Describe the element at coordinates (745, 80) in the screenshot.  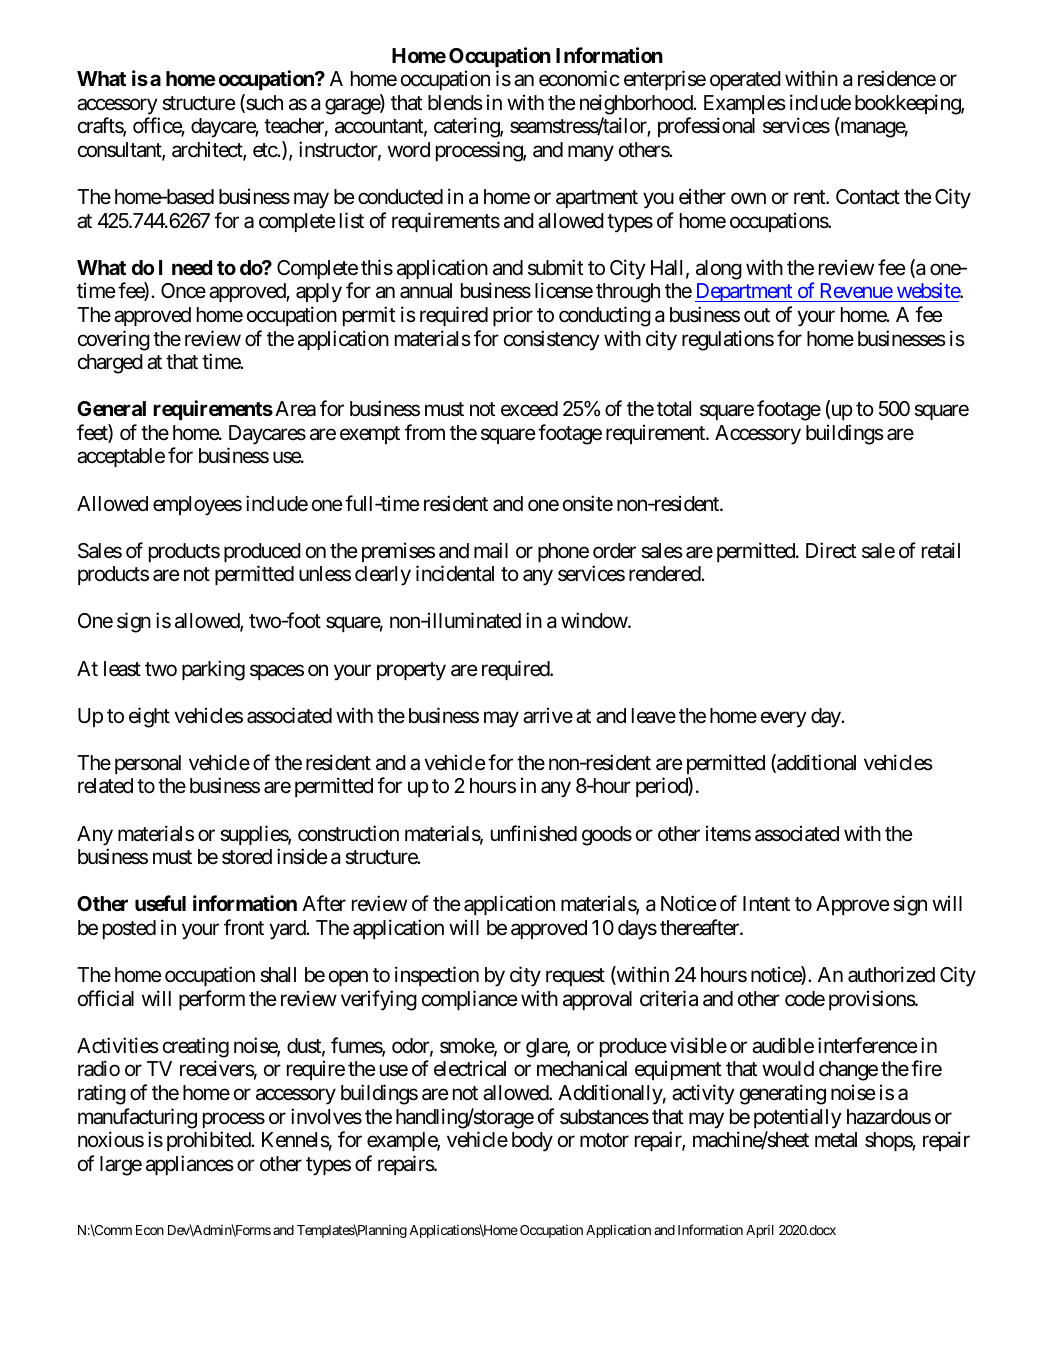
I see `operated` at that location.
